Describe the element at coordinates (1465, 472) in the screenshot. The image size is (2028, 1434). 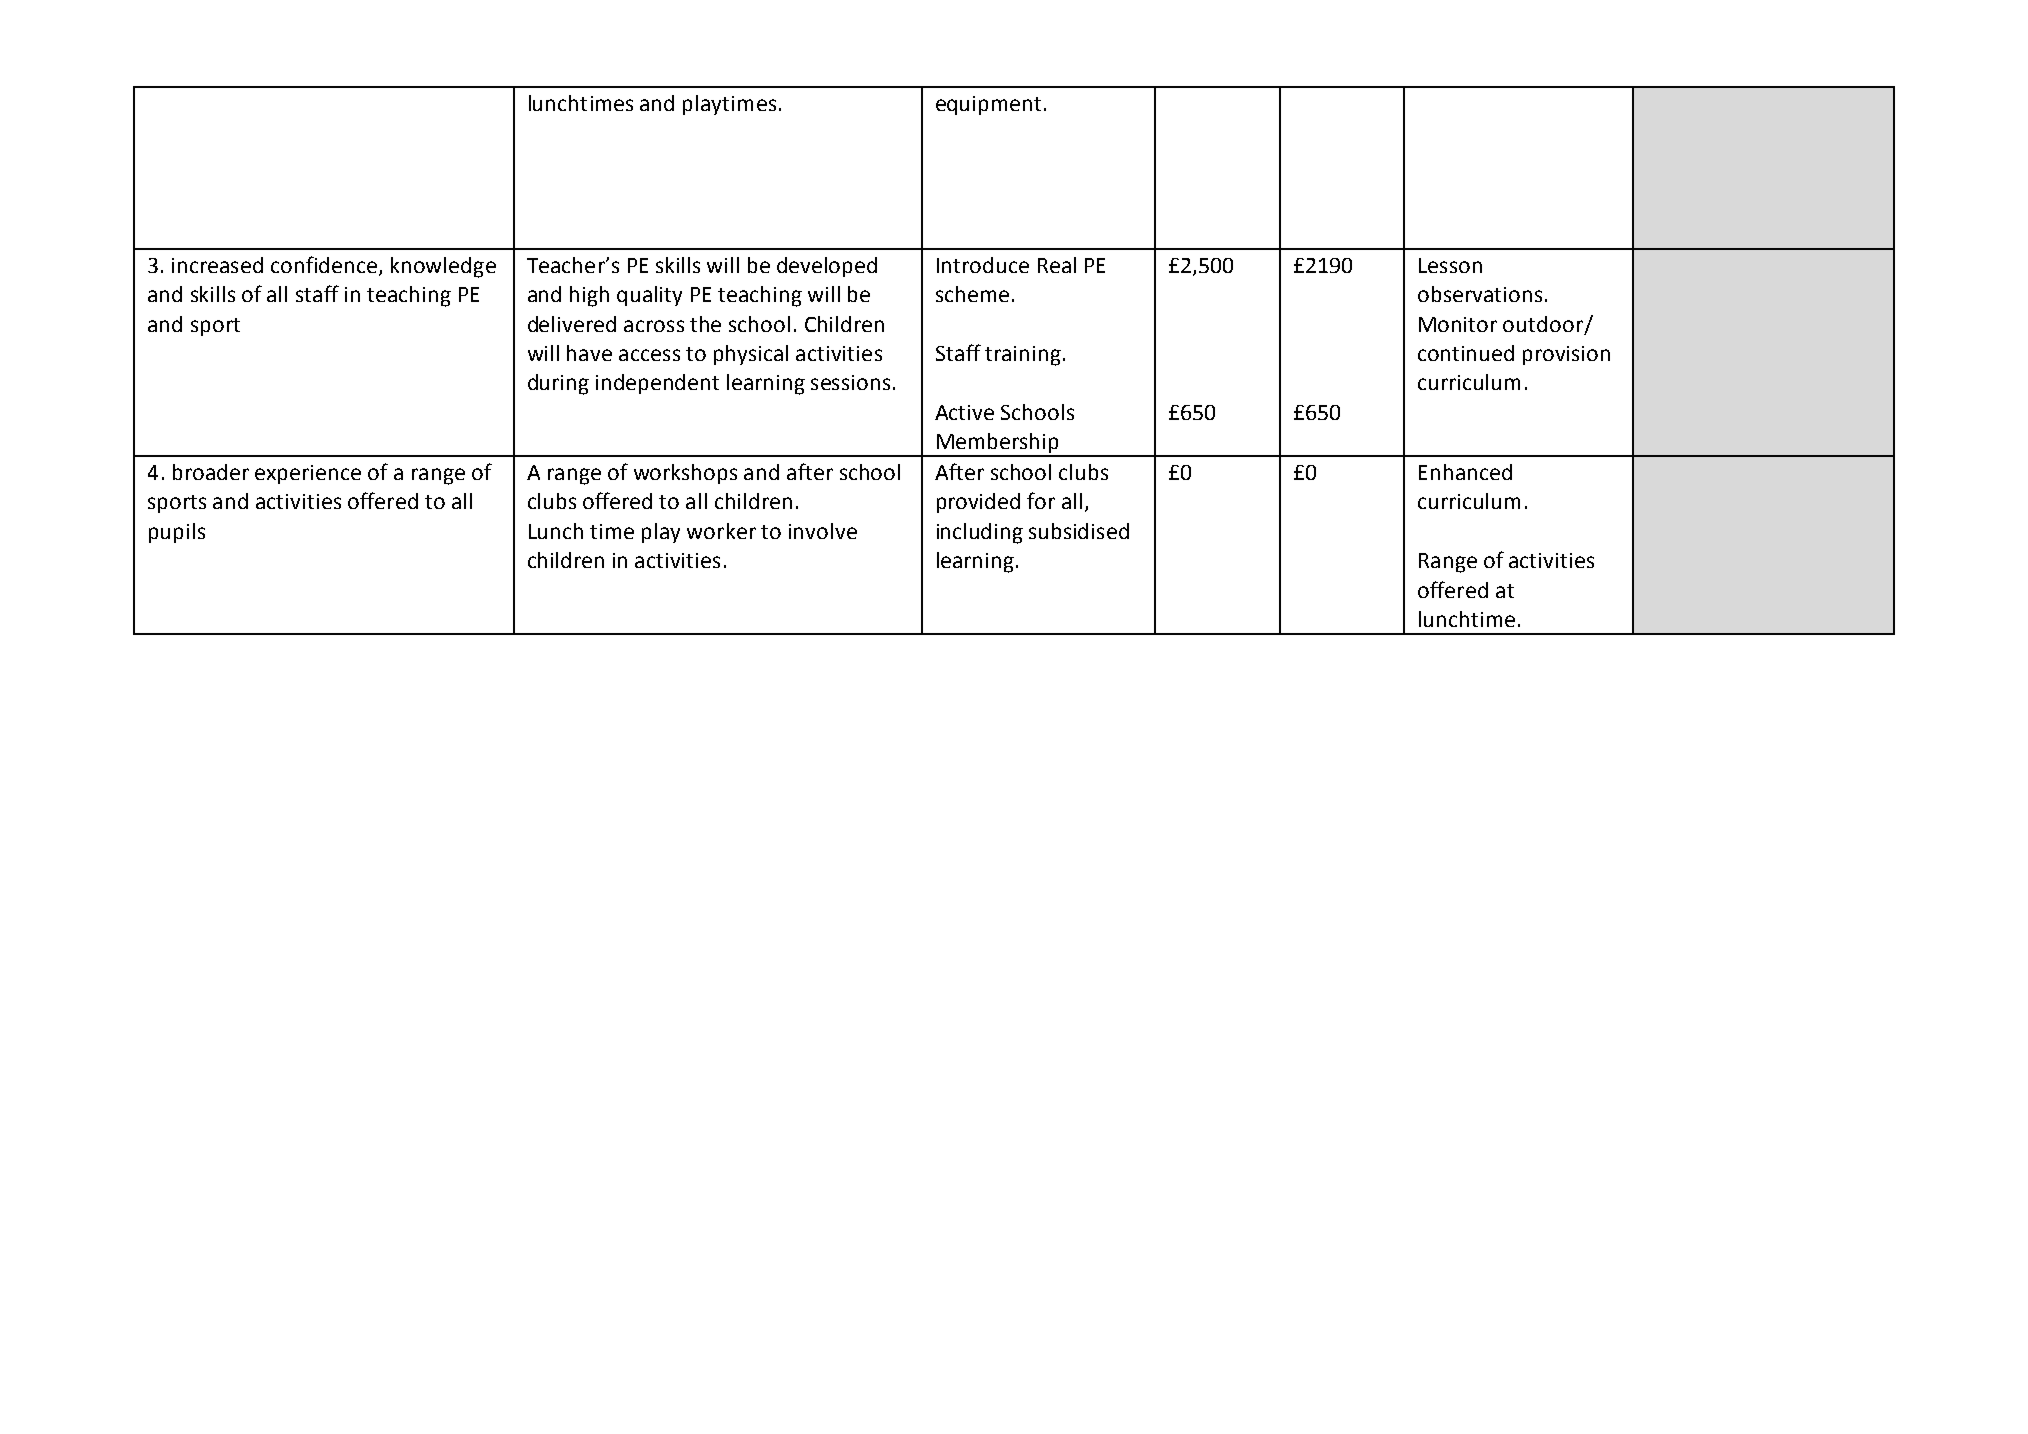
I see `Enhanced` at that location.
